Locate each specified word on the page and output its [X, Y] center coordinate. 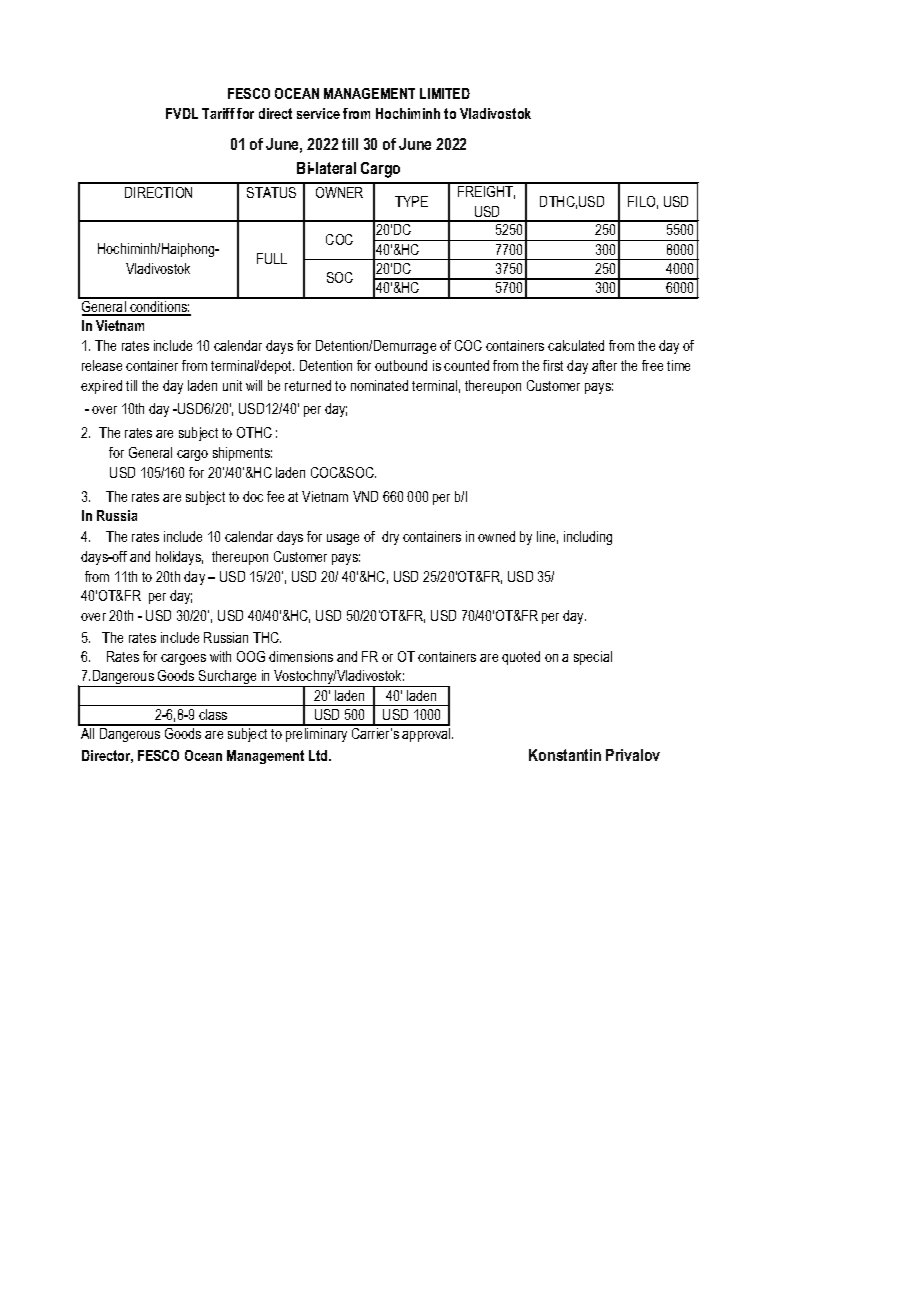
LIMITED [445, 93]
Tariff [218, 113]
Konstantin [565, 755]
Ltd [319, 755]
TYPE [411, 201]
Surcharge [228, 678]
